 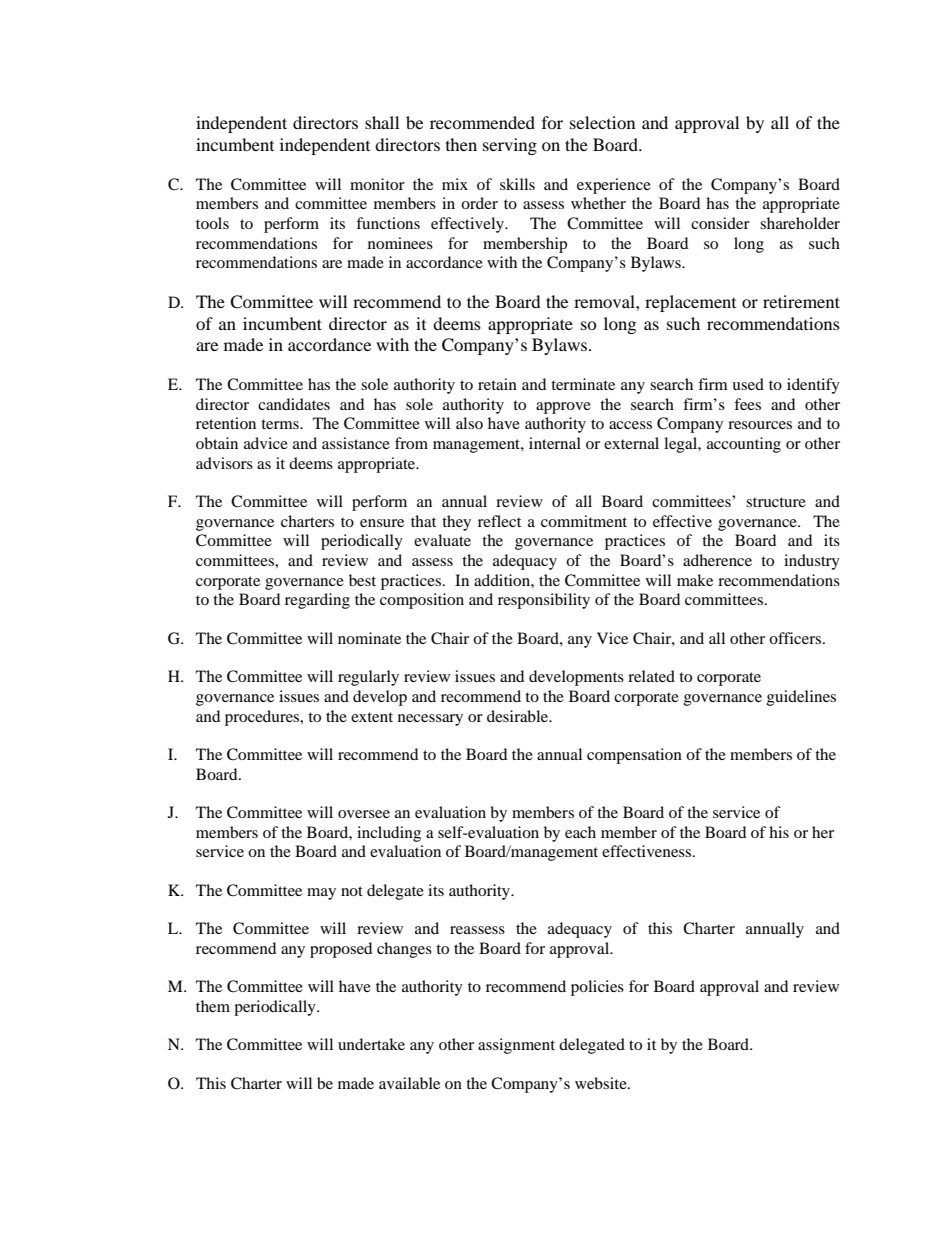 What do you see at coordinates (801, 698) in the document?
I see `guidelines` at bounding box center [801, 698].
